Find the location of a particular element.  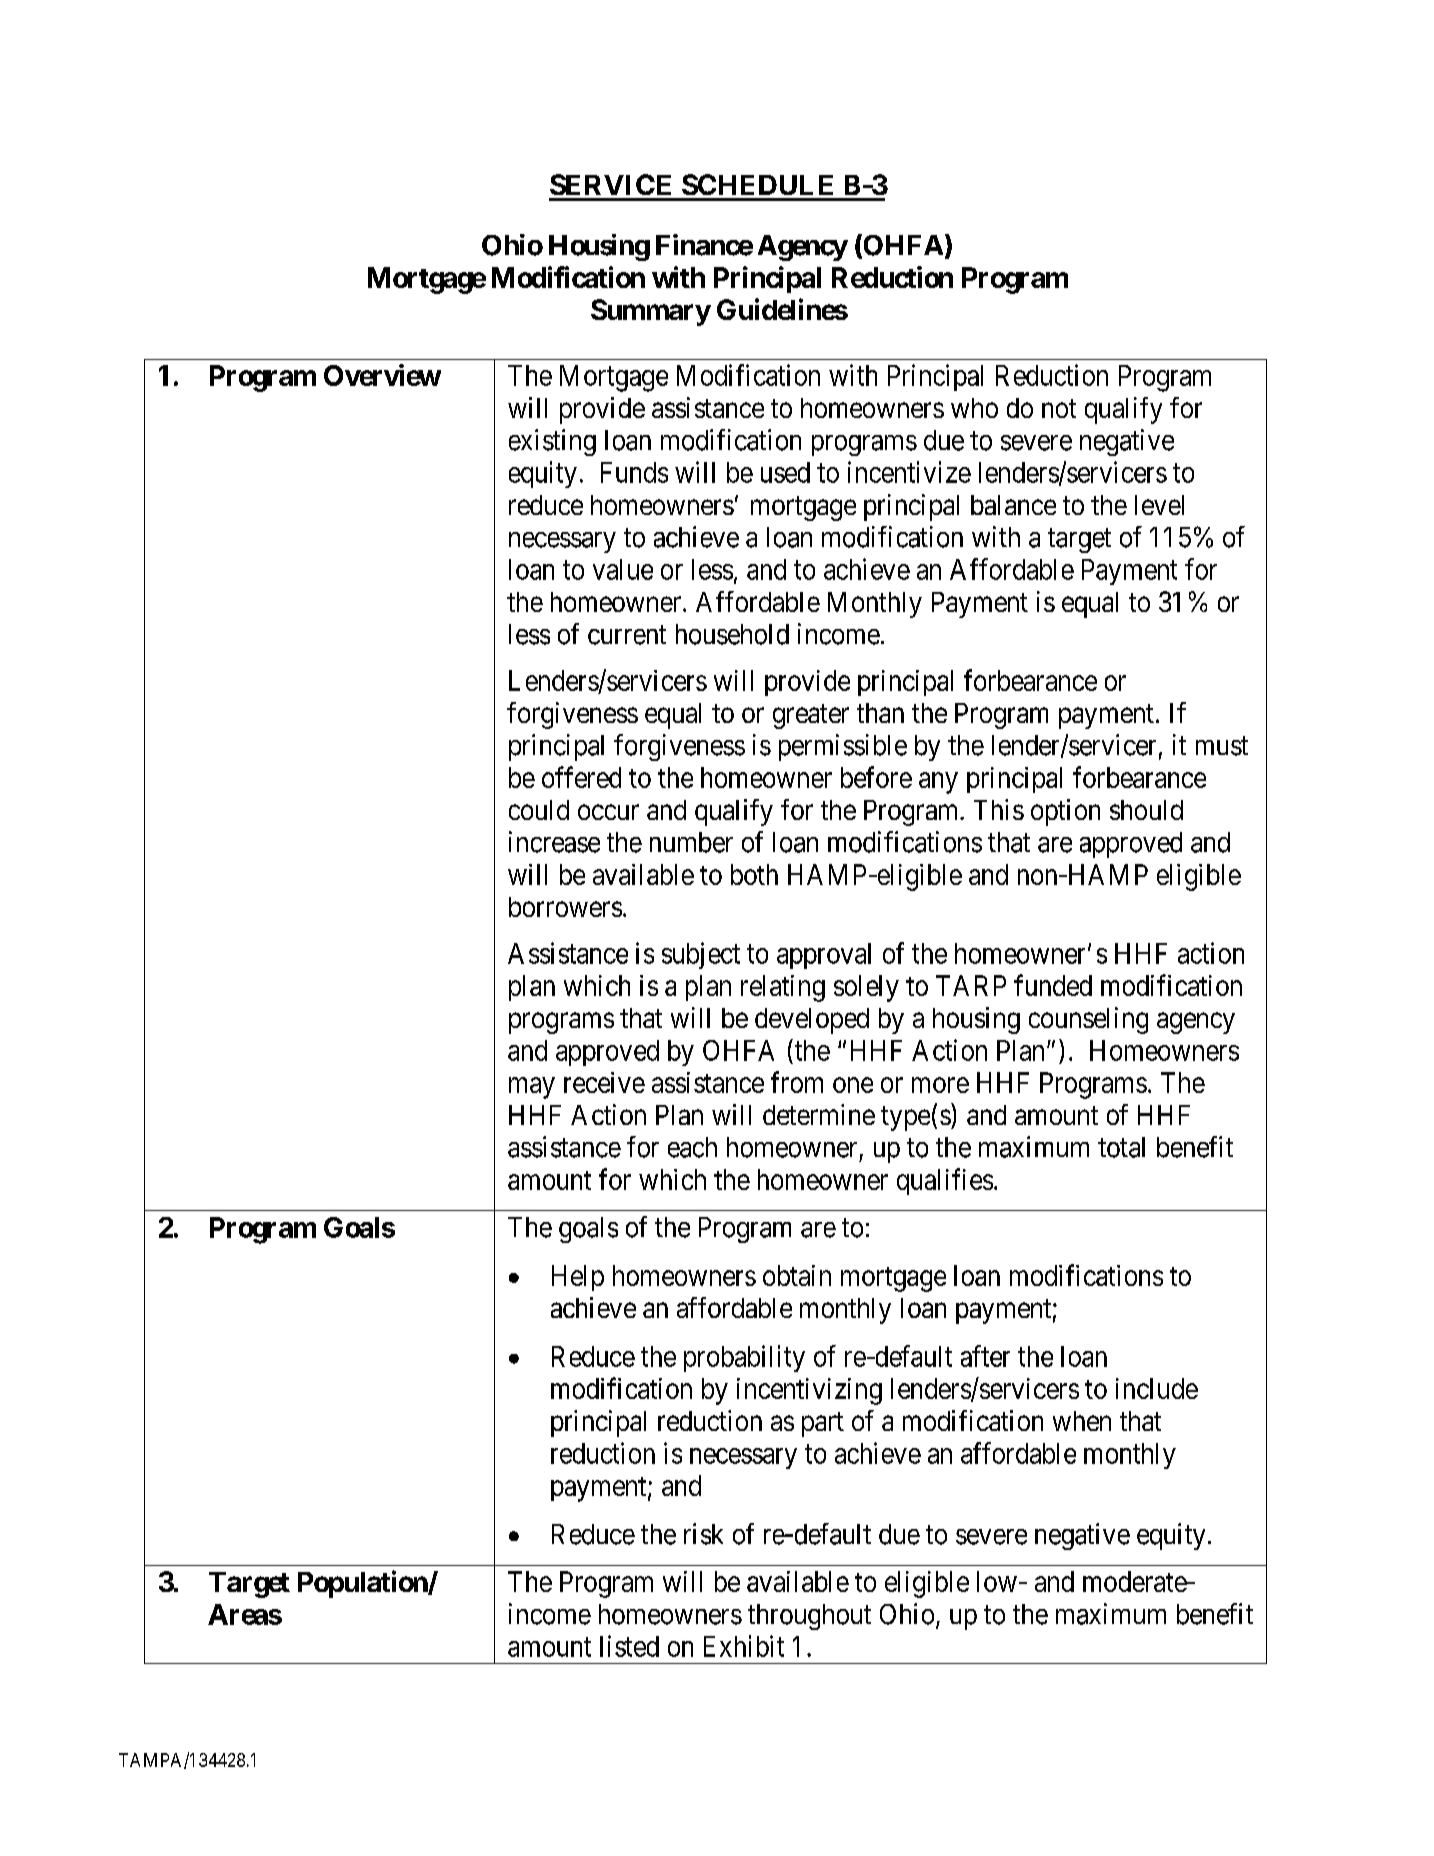

counseling is located at coordinates (1088, 1020).
